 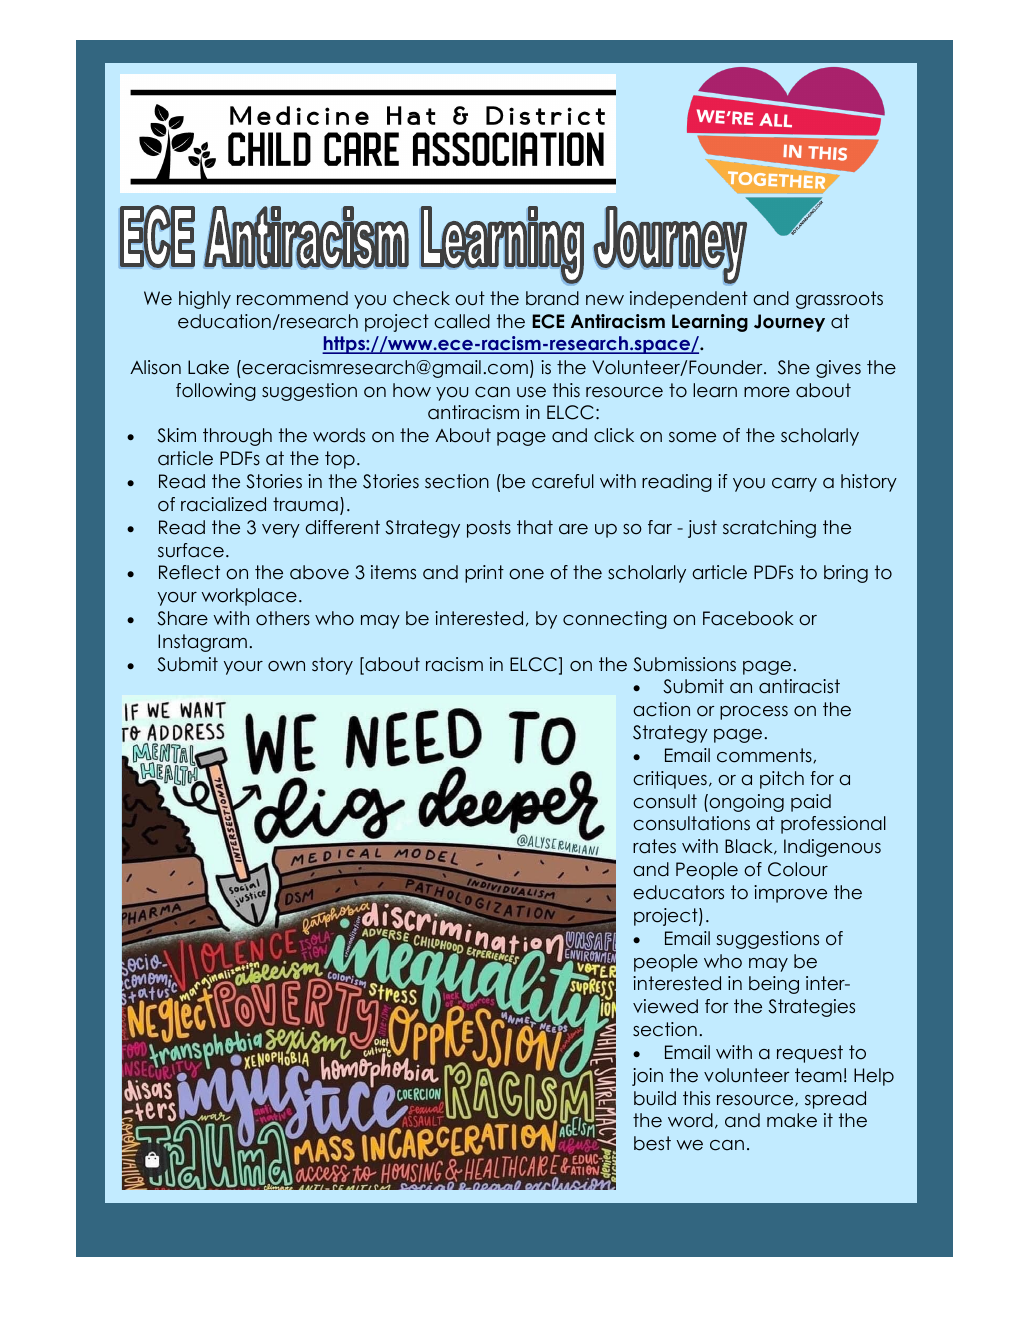 I want to click on own, so click(x=286, y=666).
